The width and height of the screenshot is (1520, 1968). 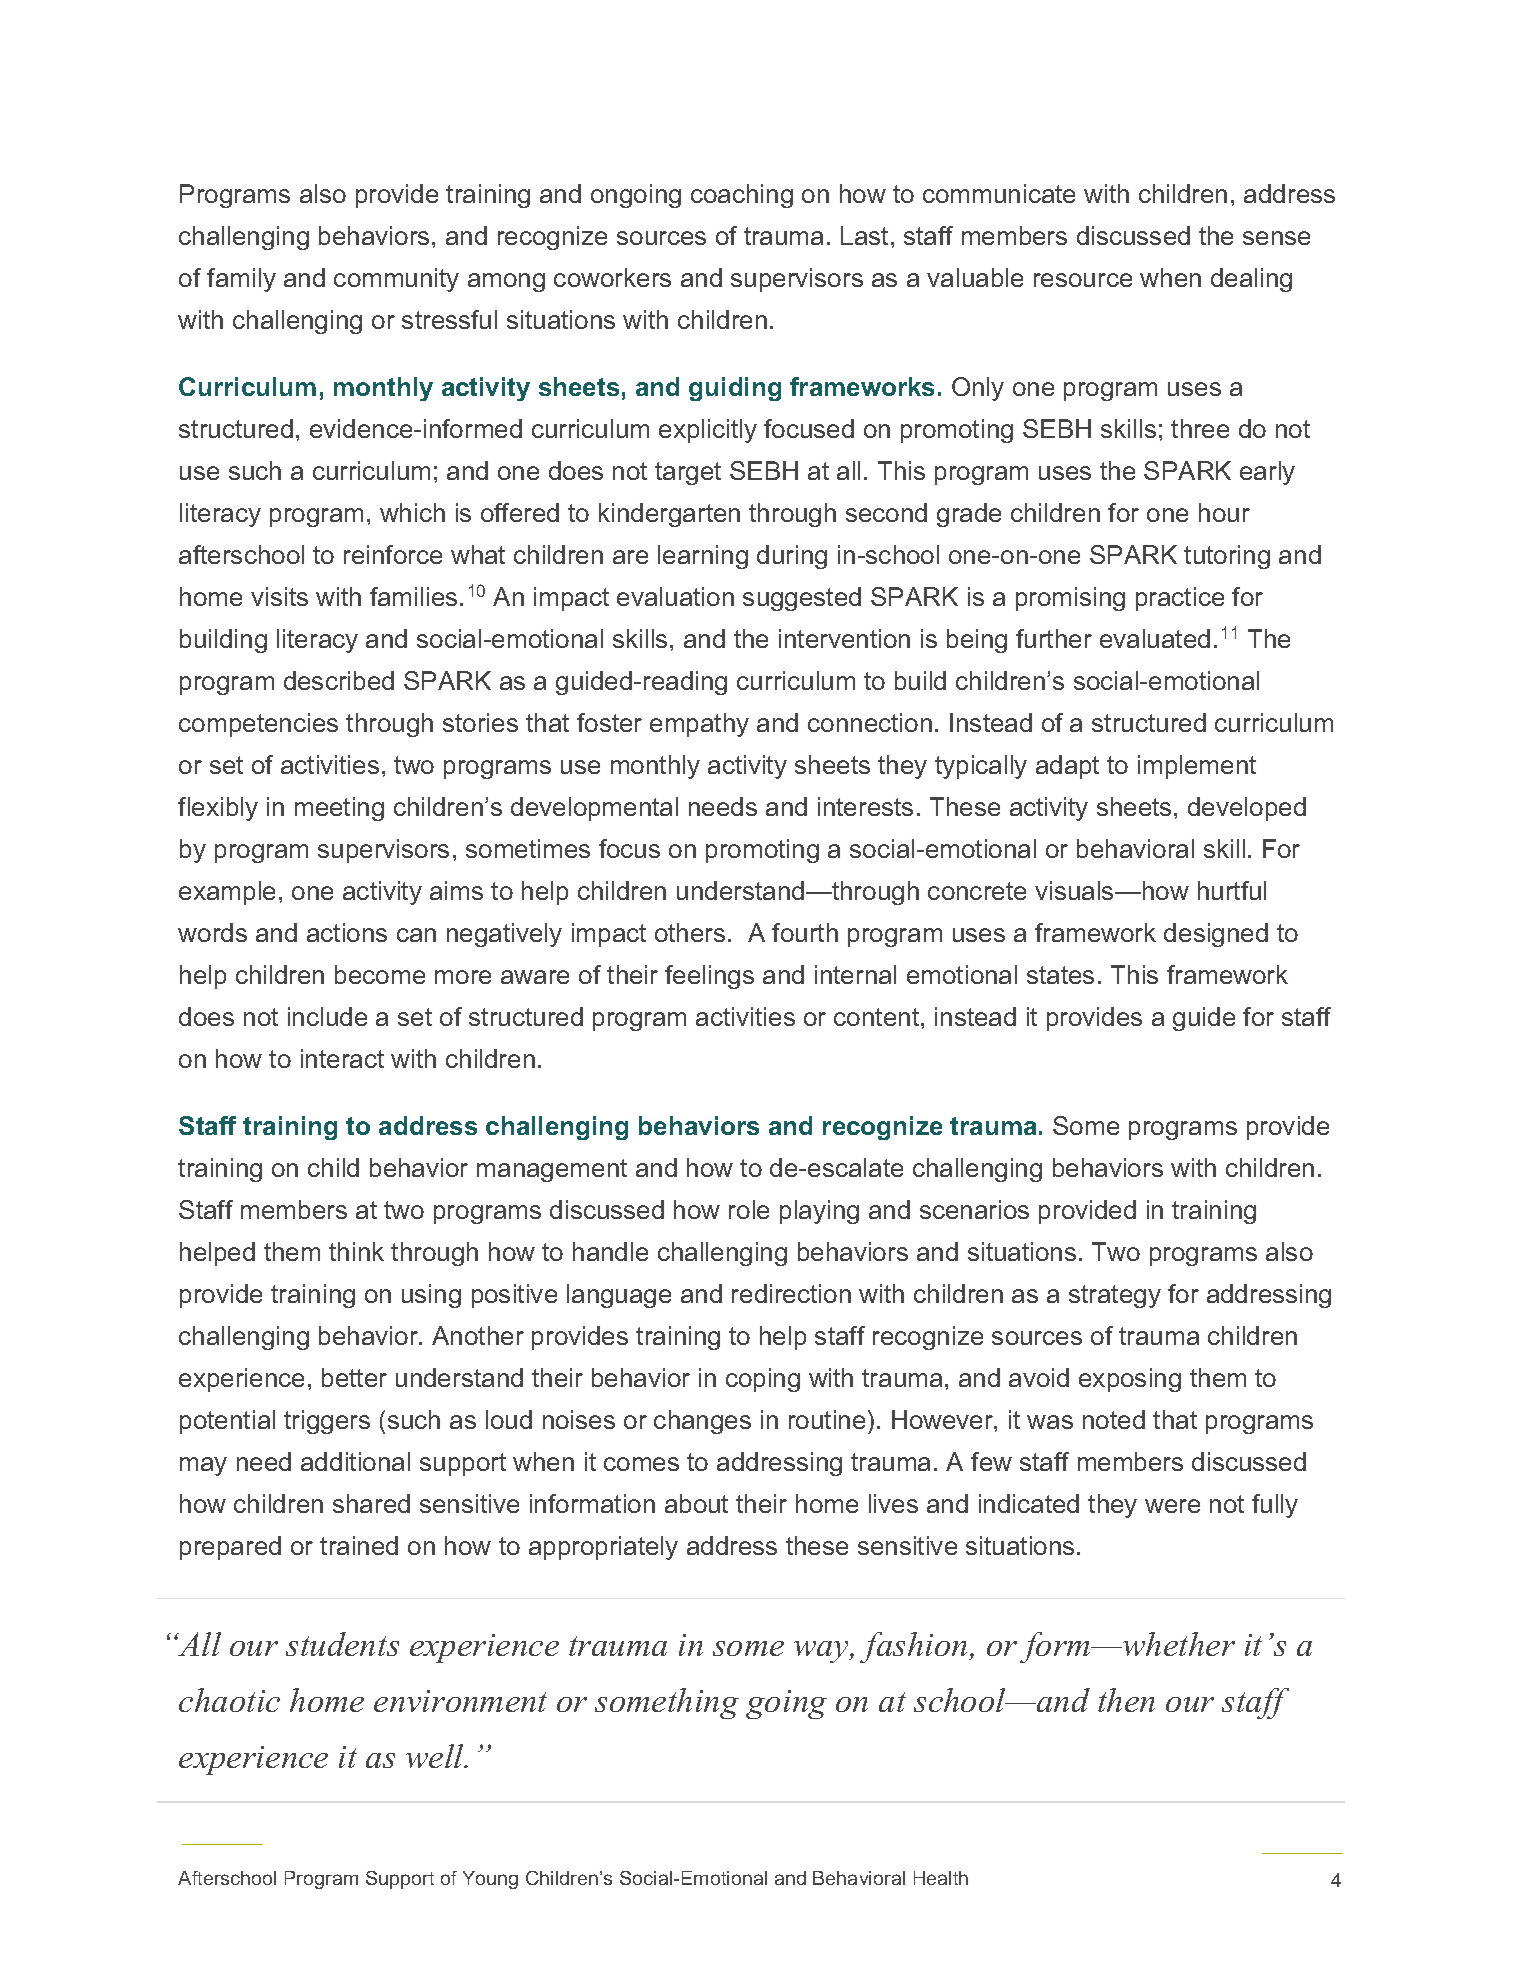 I want to click on feelings, so click(x=709, y=977).
